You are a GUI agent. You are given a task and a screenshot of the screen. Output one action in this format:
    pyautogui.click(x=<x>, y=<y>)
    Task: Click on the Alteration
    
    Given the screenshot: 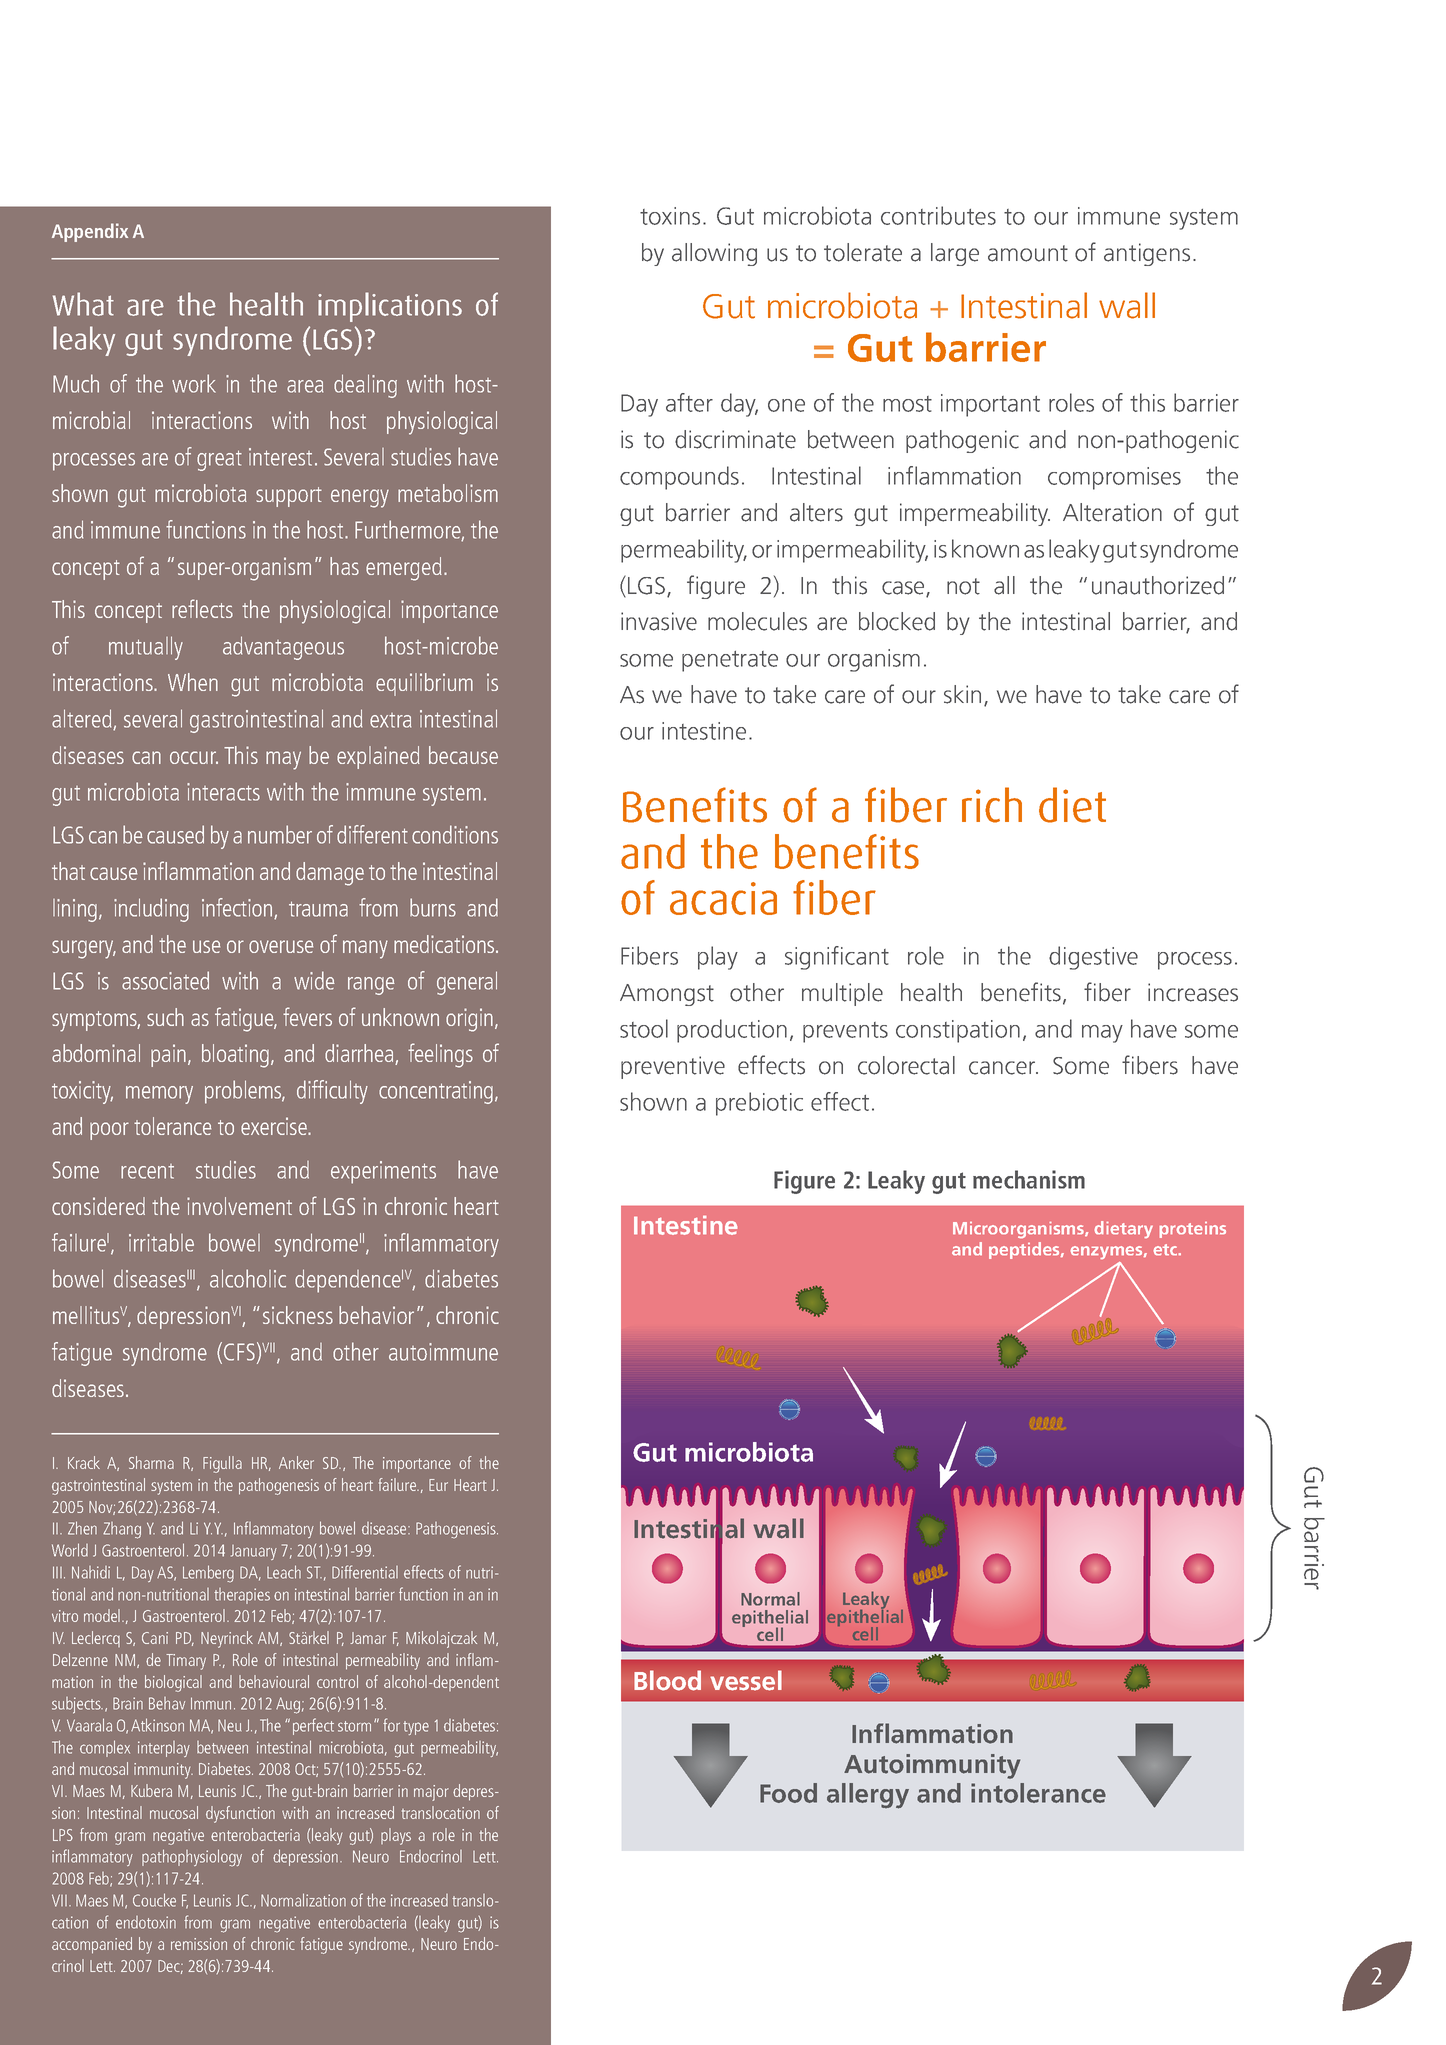 What is the action you would take?
    pyautogui.click(x=1112, y=512)
